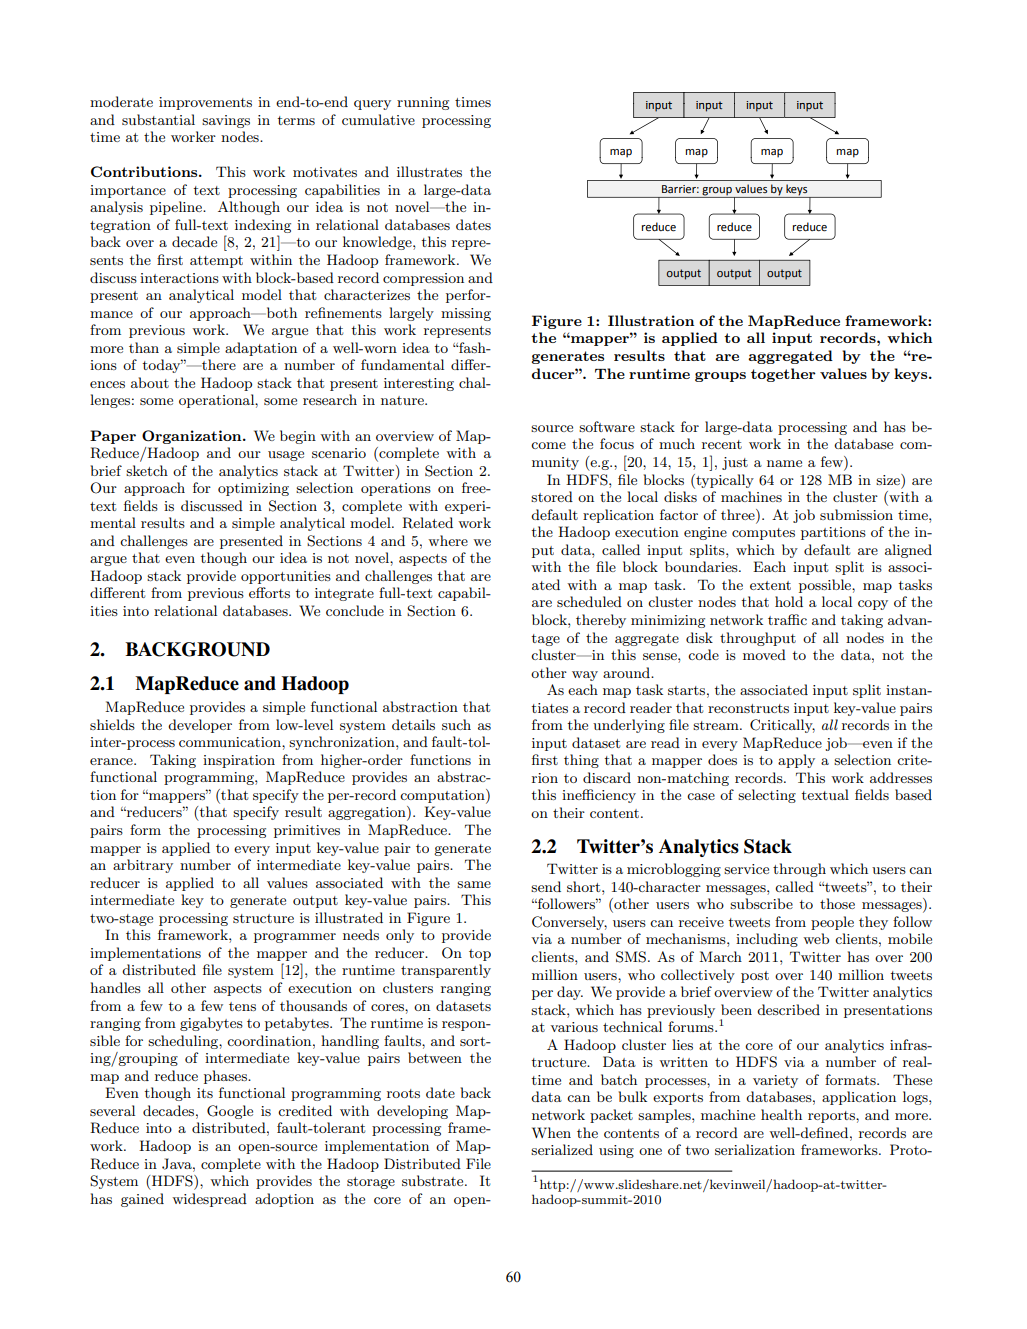 The width and height of the screenshot is (1027, 1329). Describe the element at coordinates (178, 1164) in the screenshot. I see `Java` at that location.
